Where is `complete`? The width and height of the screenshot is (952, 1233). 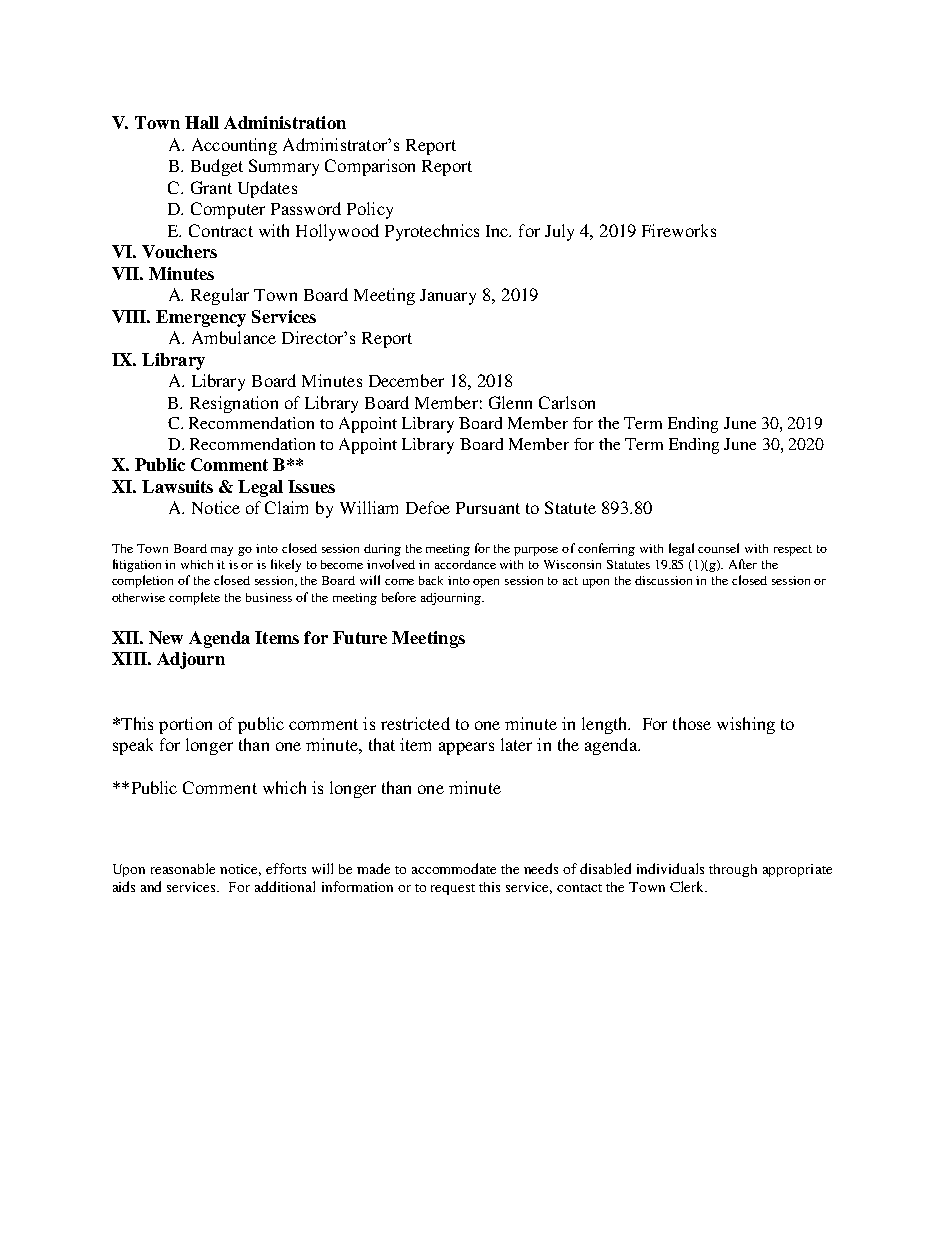 complete is located at coordinates (194, 598).
